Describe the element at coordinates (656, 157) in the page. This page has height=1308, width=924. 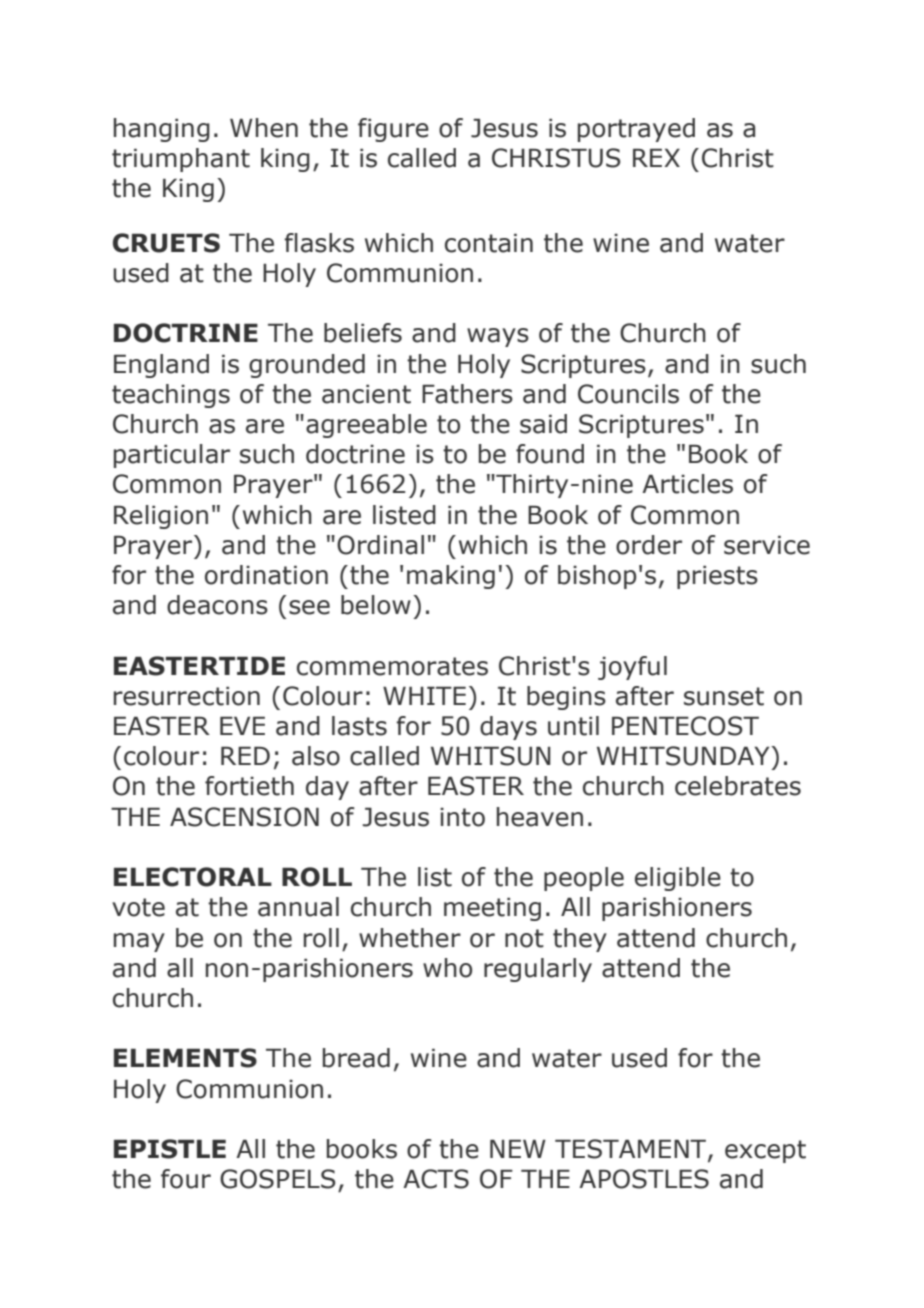
I see `REX` at that location.
